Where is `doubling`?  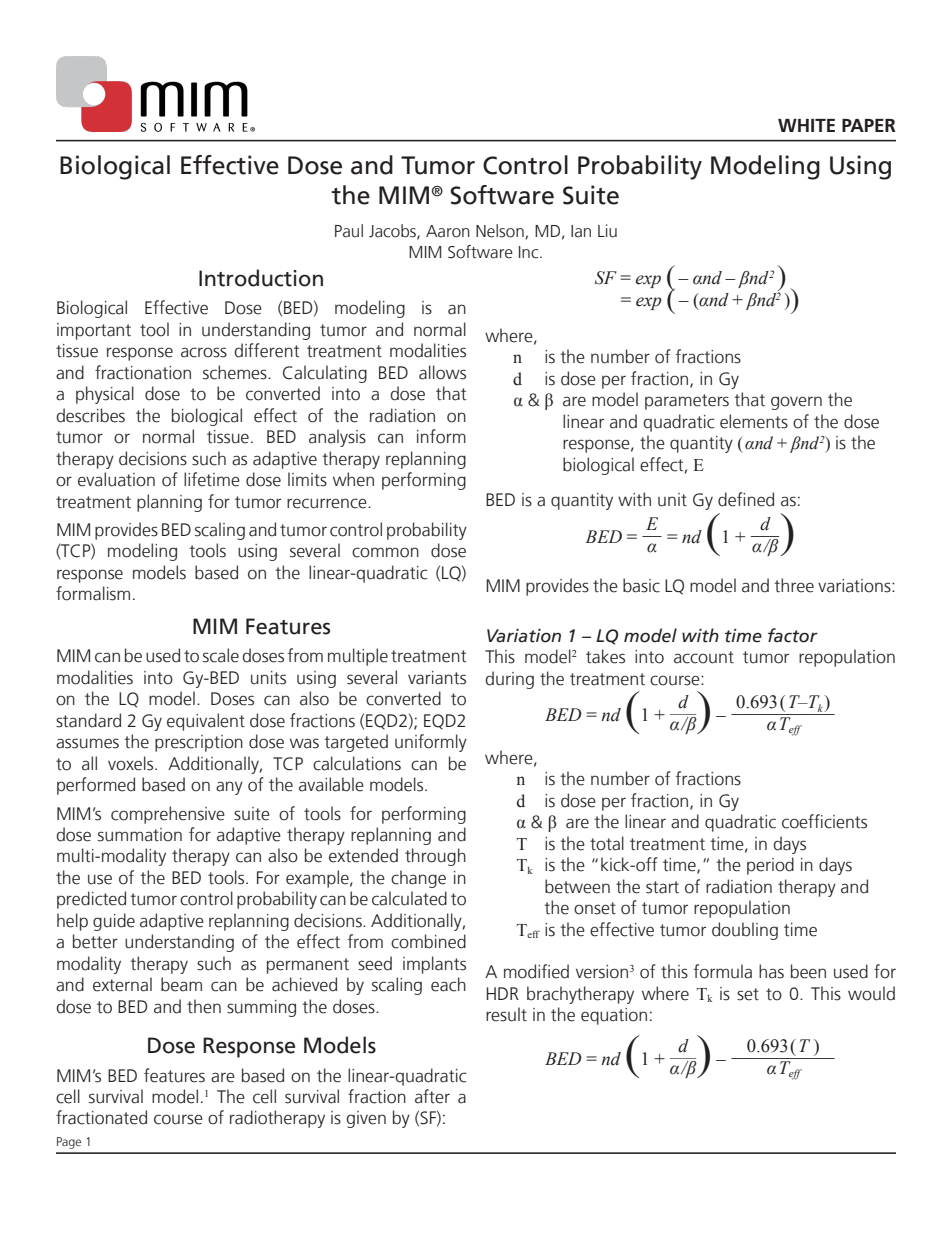
doubling is located at coordinates (745, 931).
